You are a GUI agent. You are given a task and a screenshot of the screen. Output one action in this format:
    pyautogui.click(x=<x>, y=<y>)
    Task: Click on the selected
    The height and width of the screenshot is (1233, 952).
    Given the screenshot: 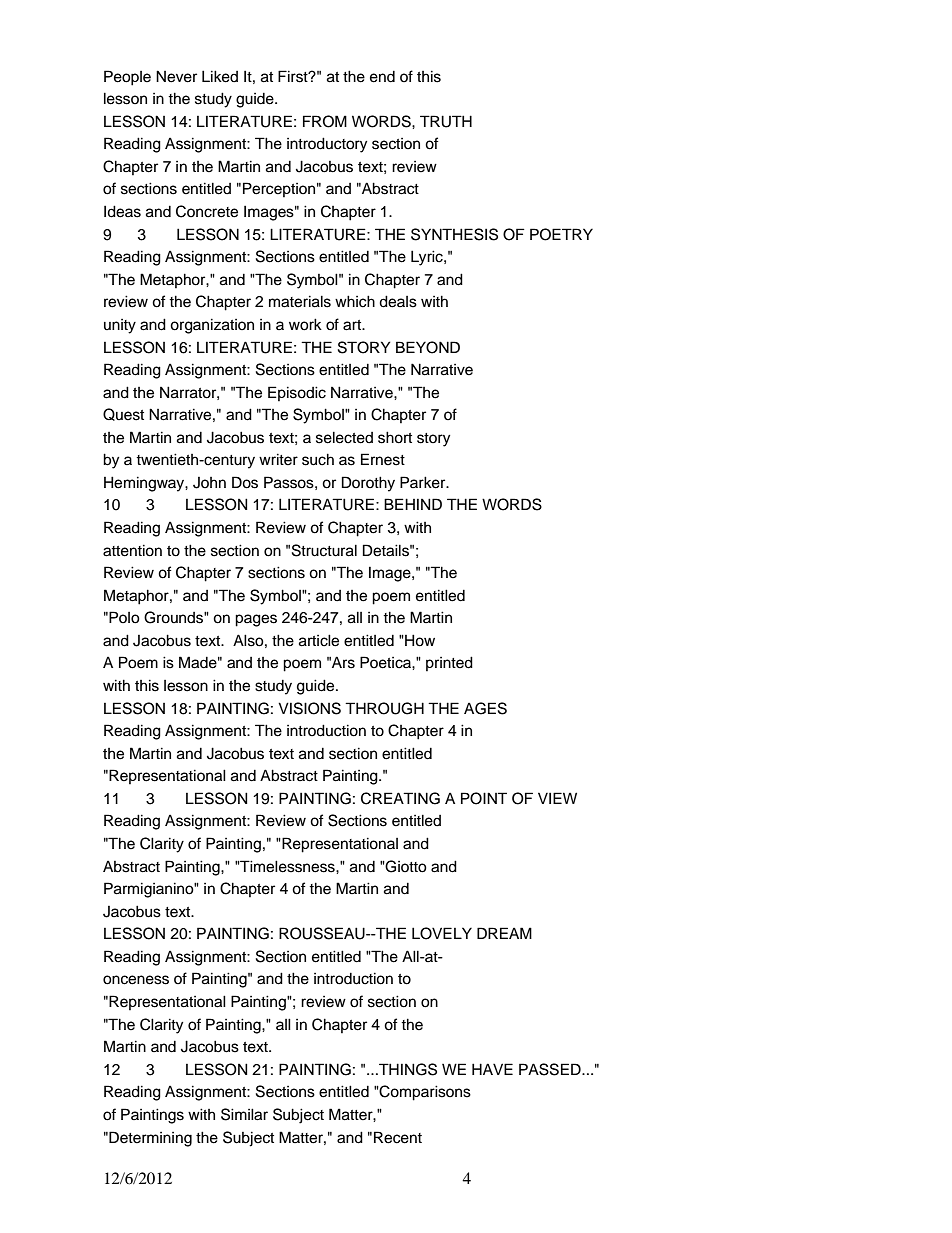 What is the action you would take?
    pyautogui.click(x=344, y=437)
